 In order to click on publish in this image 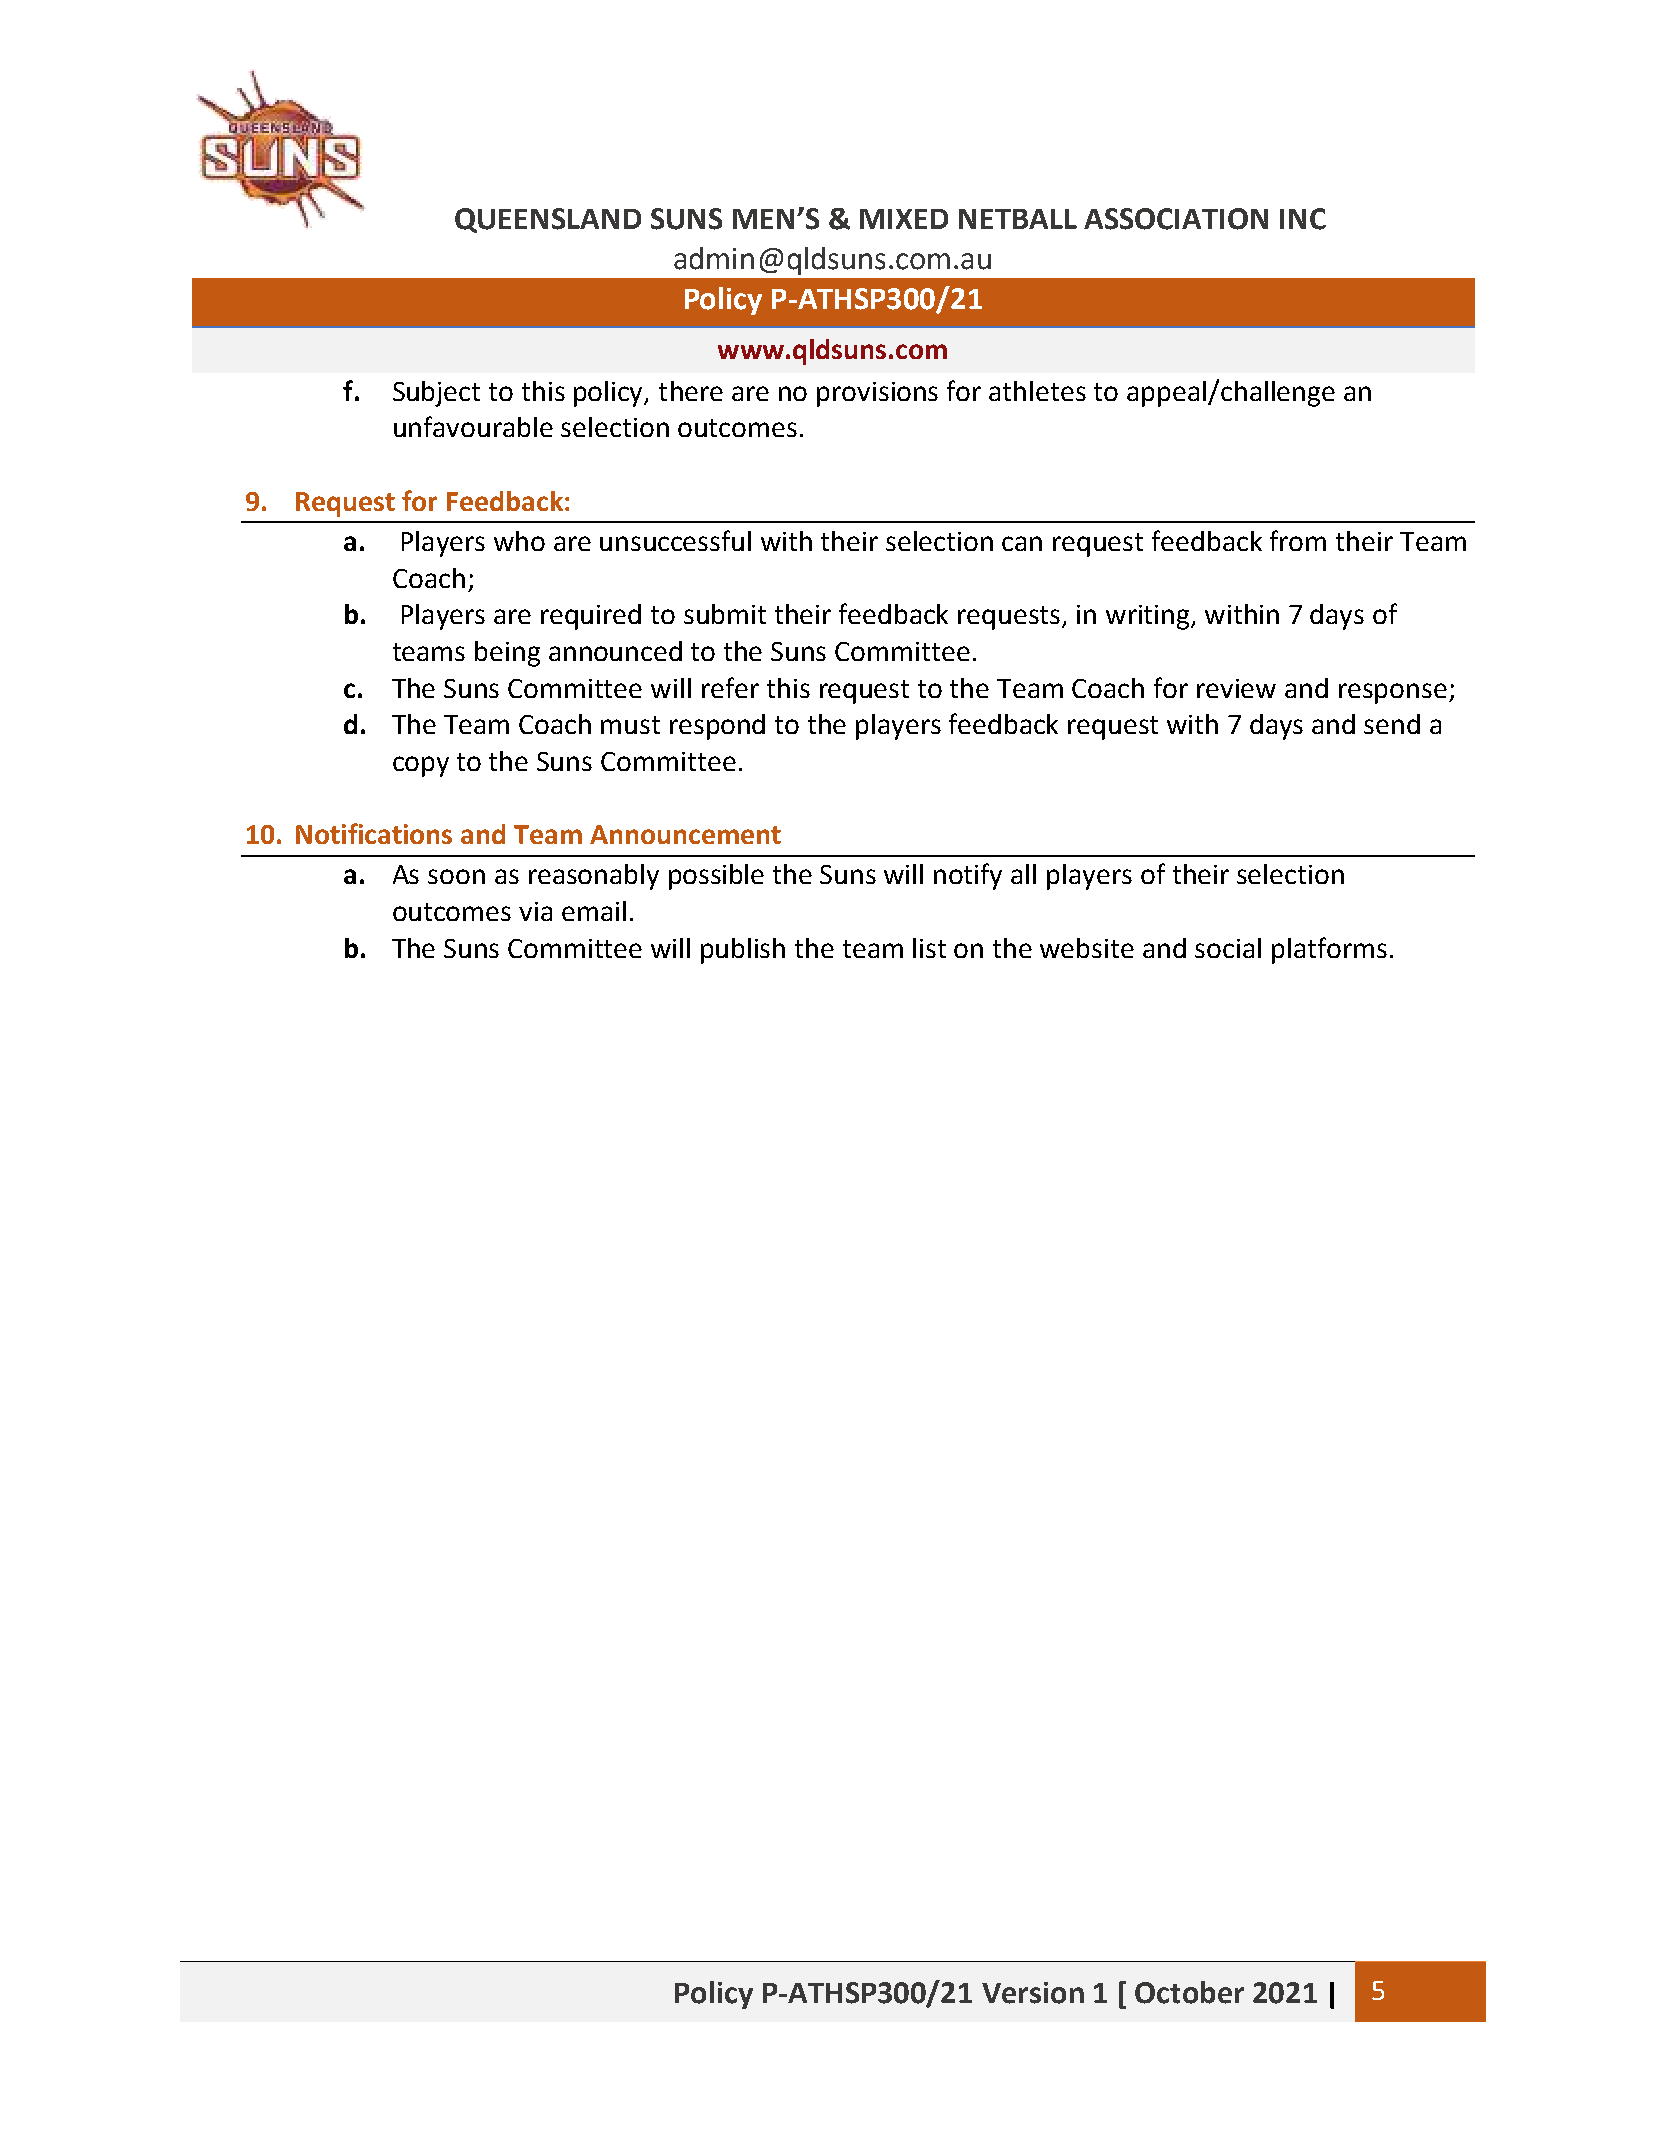, I will do `click(743, 951)`.
